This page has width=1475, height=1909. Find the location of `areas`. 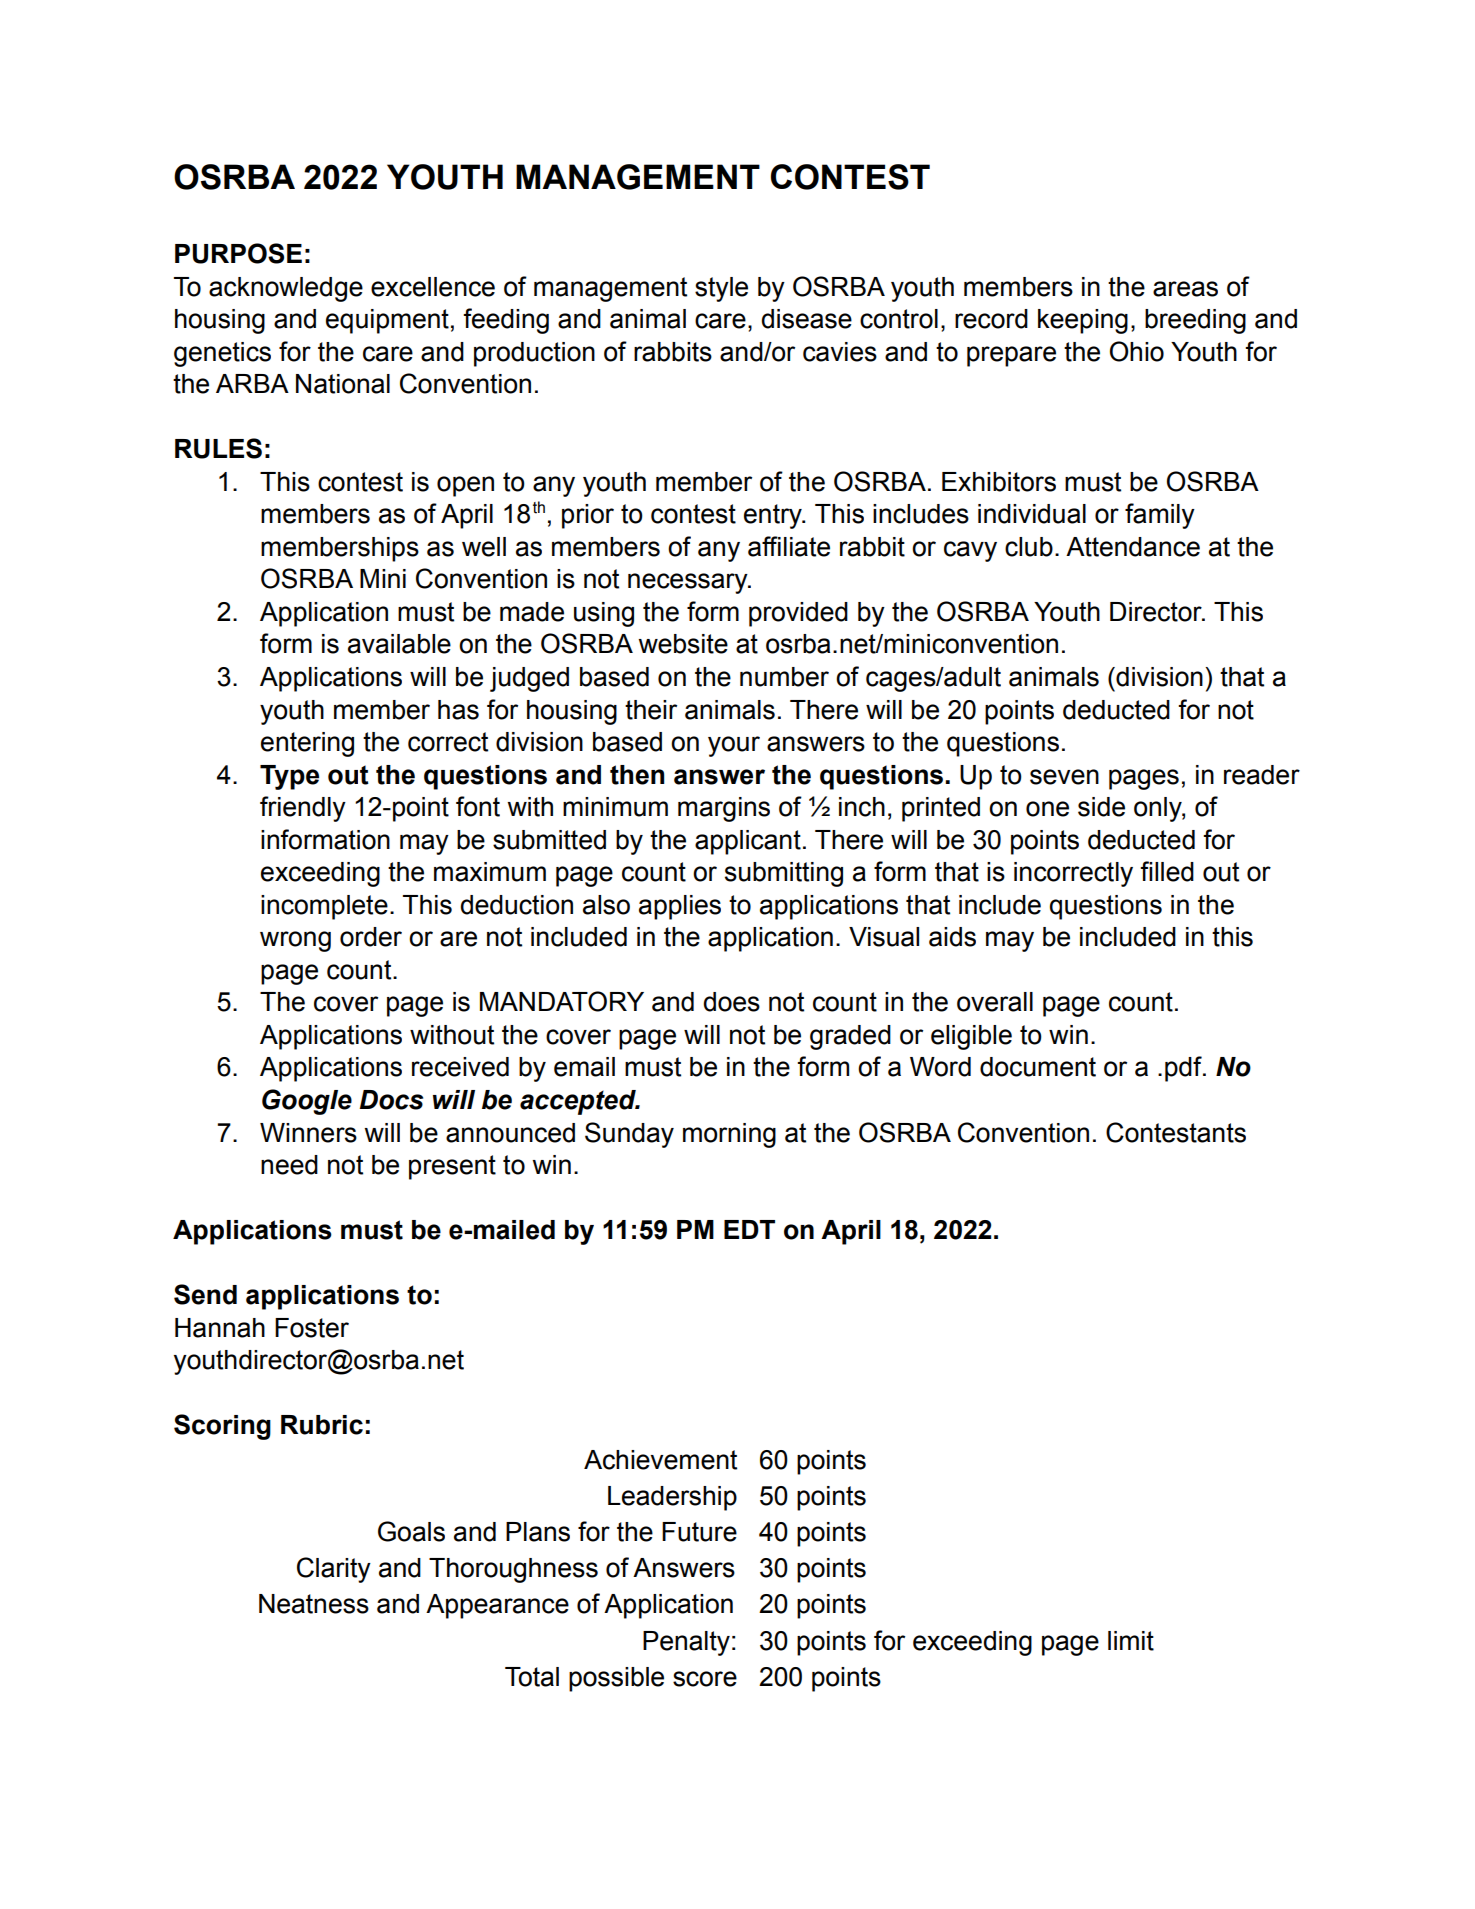

areas is located at coordinates (1185, 289).
